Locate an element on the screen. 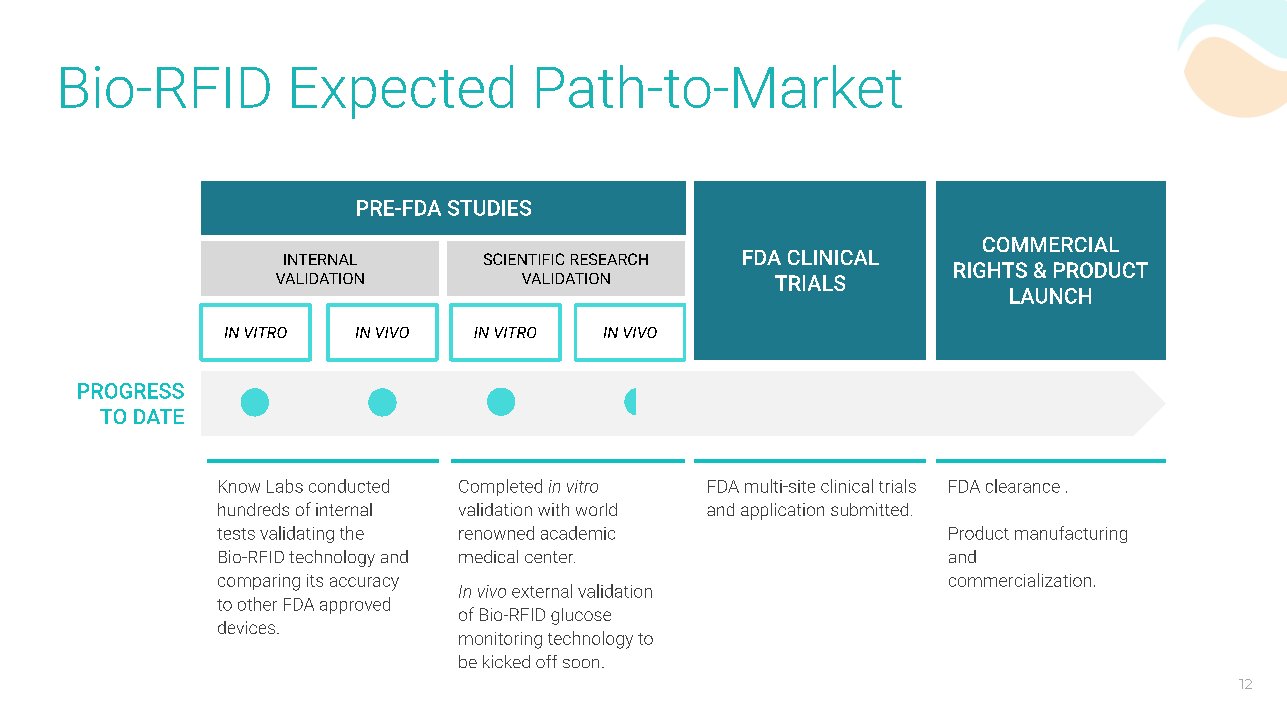  PROGRESS is located at coordinates (131, 391).
